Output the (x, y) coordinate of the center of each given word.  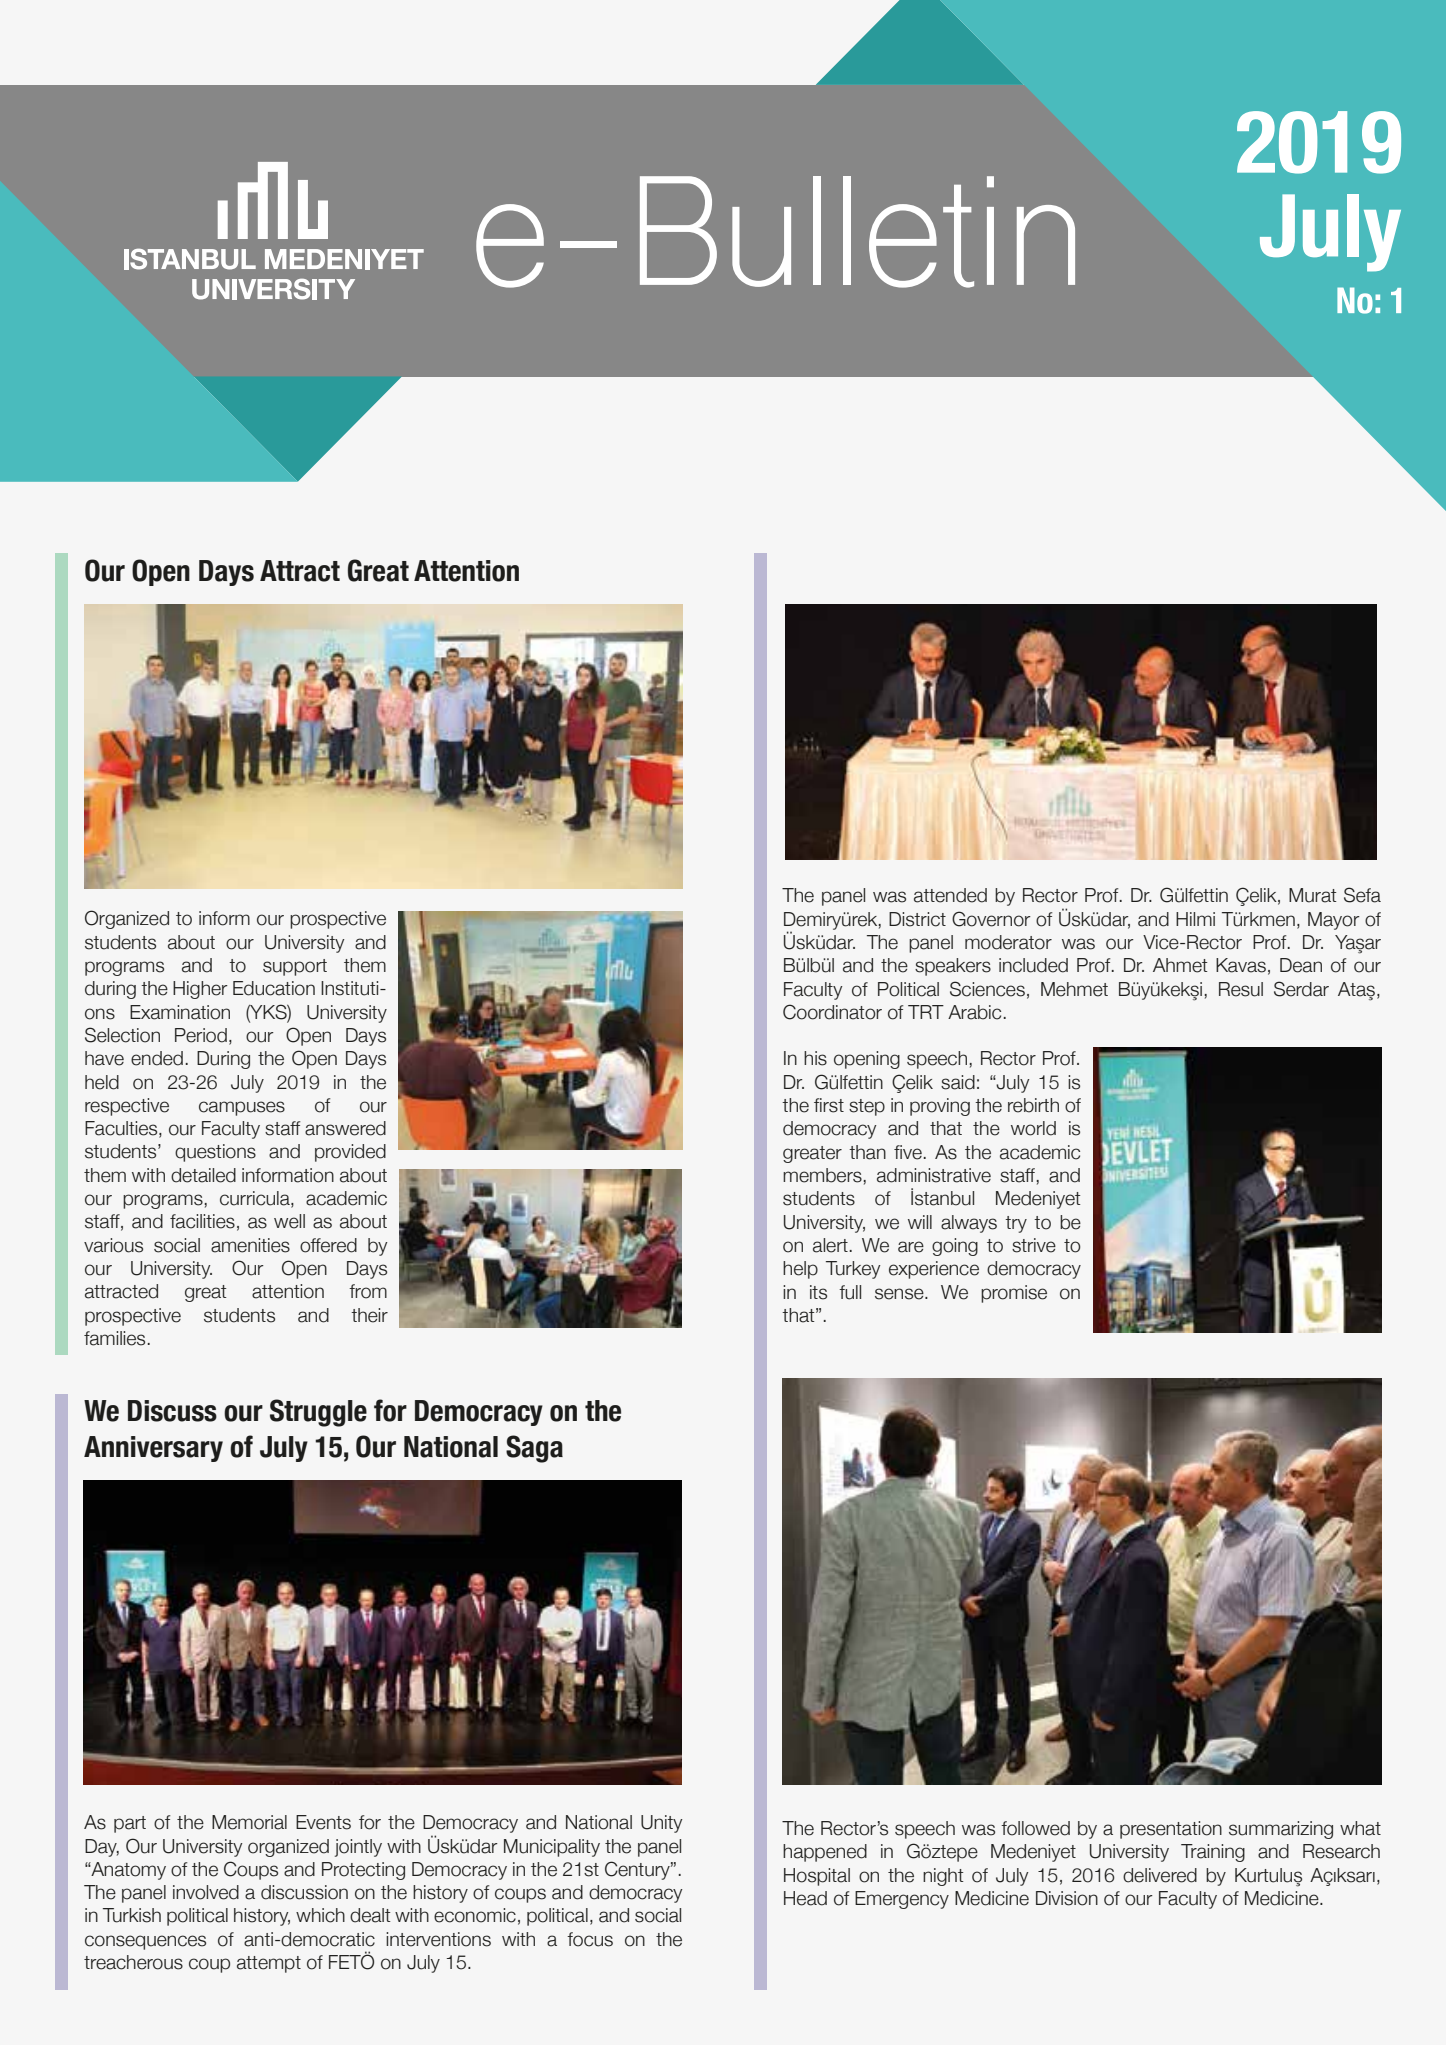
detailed (203, 1175)
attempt (269, 1964)
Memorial (249, 1822)
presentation (1171, 1830)
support (295, 967)
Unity (661, 1824)
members (823, 1175)
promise (1014, 1294)
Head (805, 1898)
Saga (534, 1449)
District (917, 919)
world (1033, 1128)
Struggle (318, 1413)
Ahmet (1180, 965)
